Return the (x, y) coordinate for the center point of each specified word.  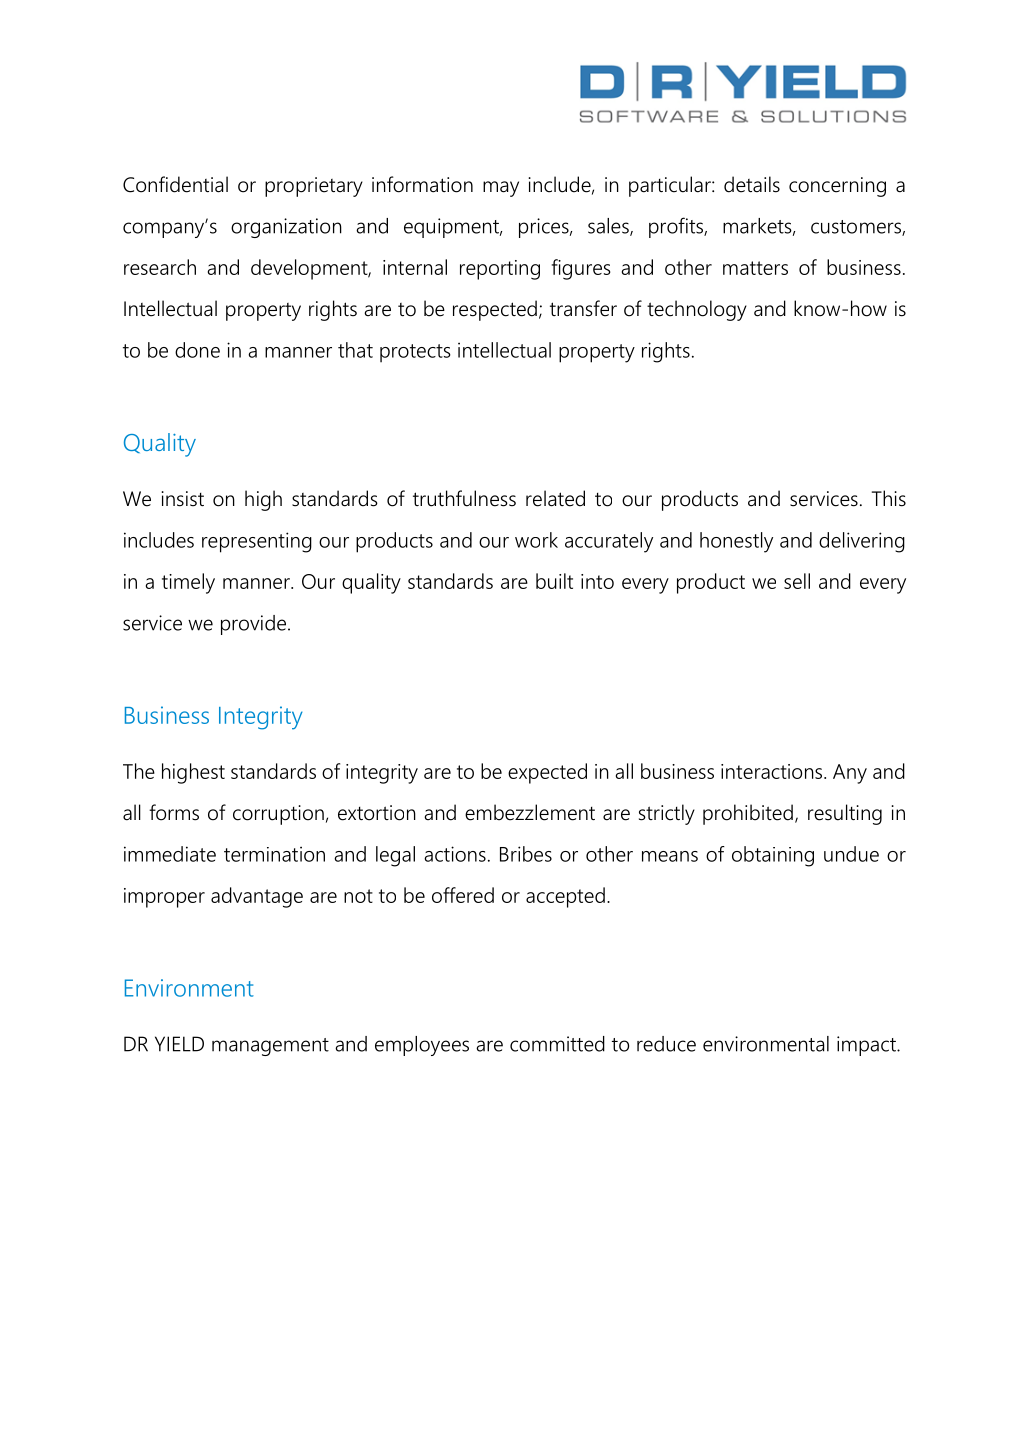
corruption (278, 815)
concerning (837, 187)
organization (286, 228)
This (889, 498)
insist (182, 499)
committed (557, 1044)
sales (609, 227)
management (270, 1047)
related (555, 498)
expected (547, 773)
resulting (845, 814)
